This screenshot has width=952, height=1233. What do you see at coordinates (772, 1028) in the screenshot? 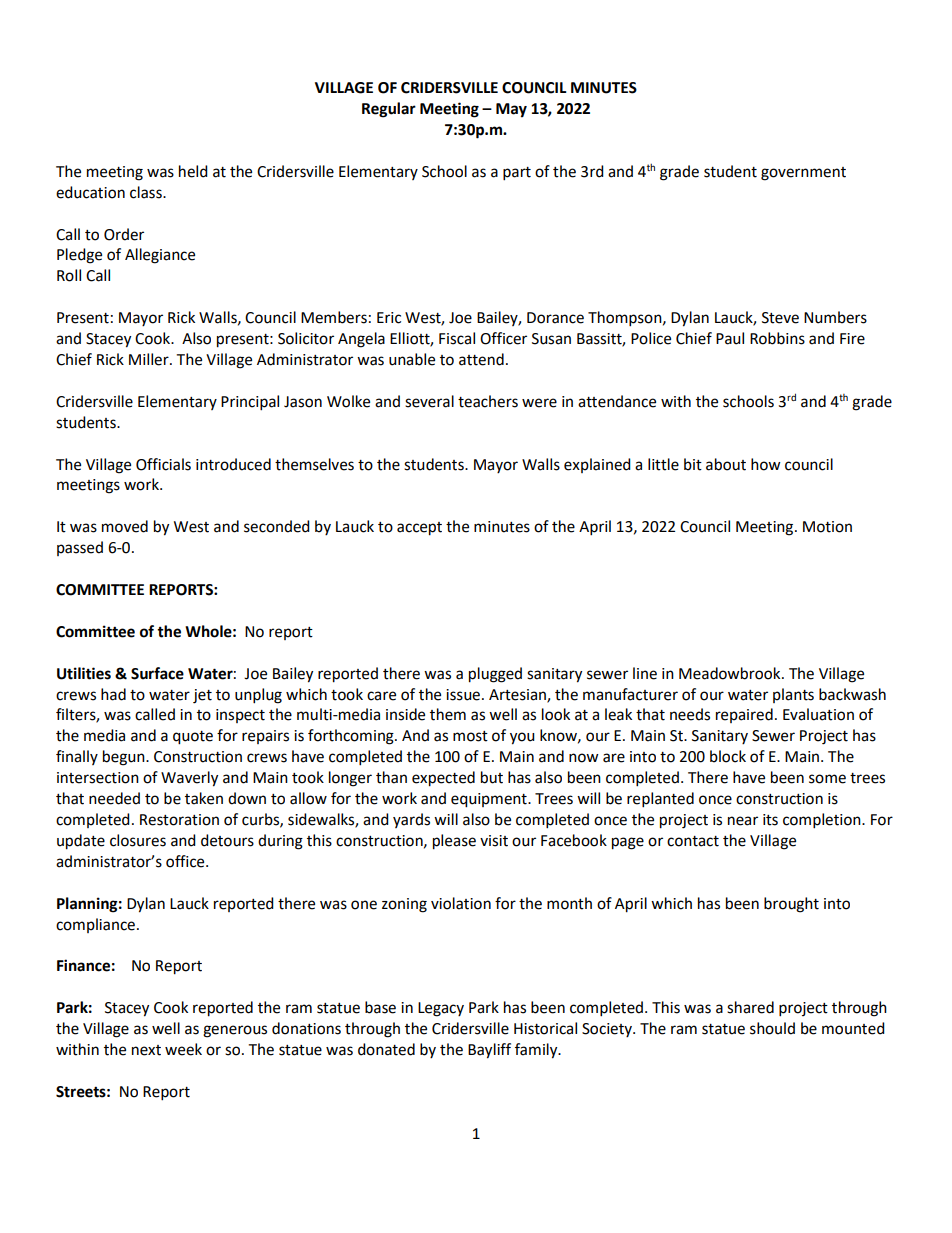
I see `should` at bounding box center [772, 1028].
